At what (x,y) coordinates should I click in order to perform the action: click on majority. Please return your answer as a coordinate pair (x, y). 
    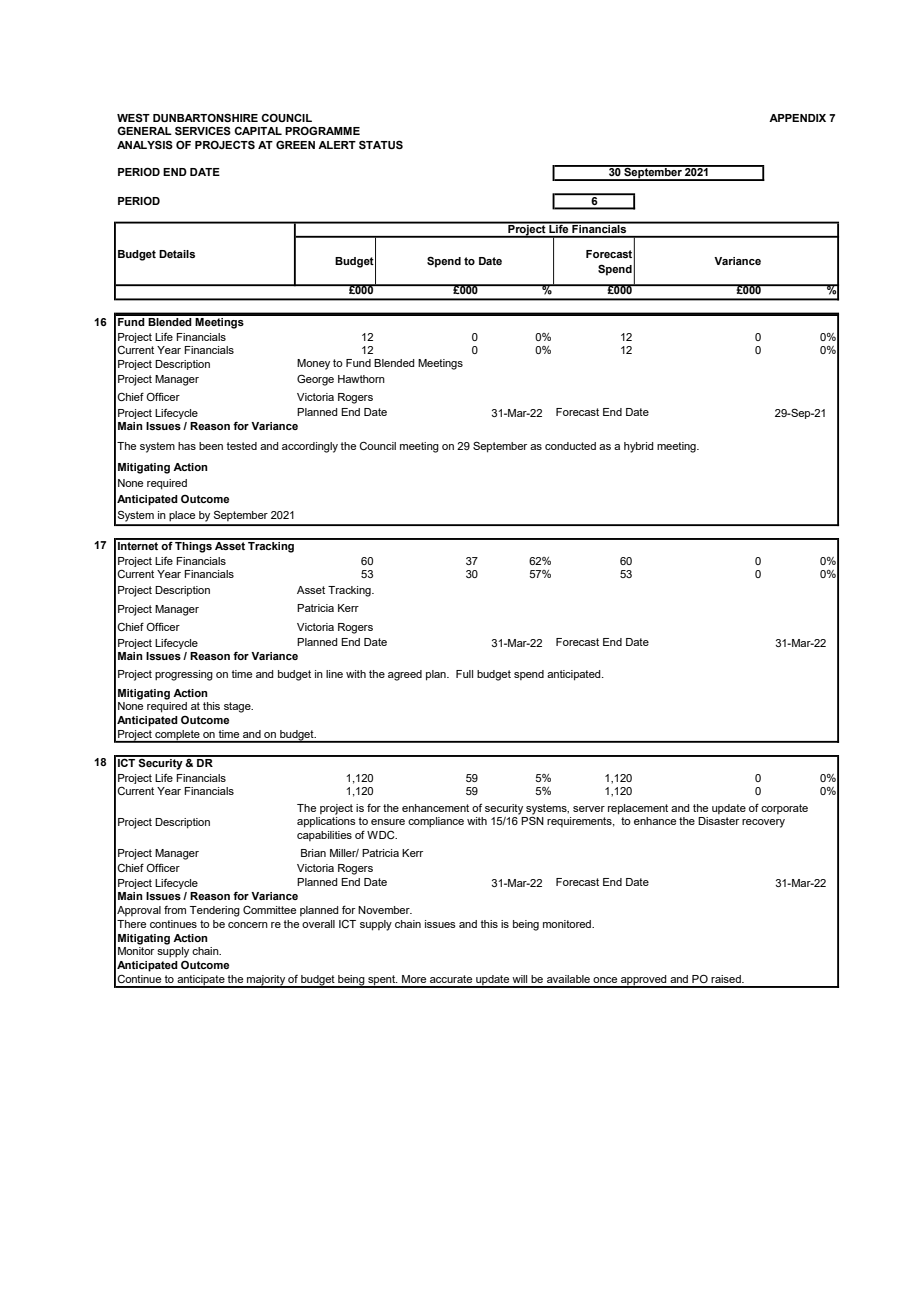
    Looking at the image, I should click on (266, 981).
